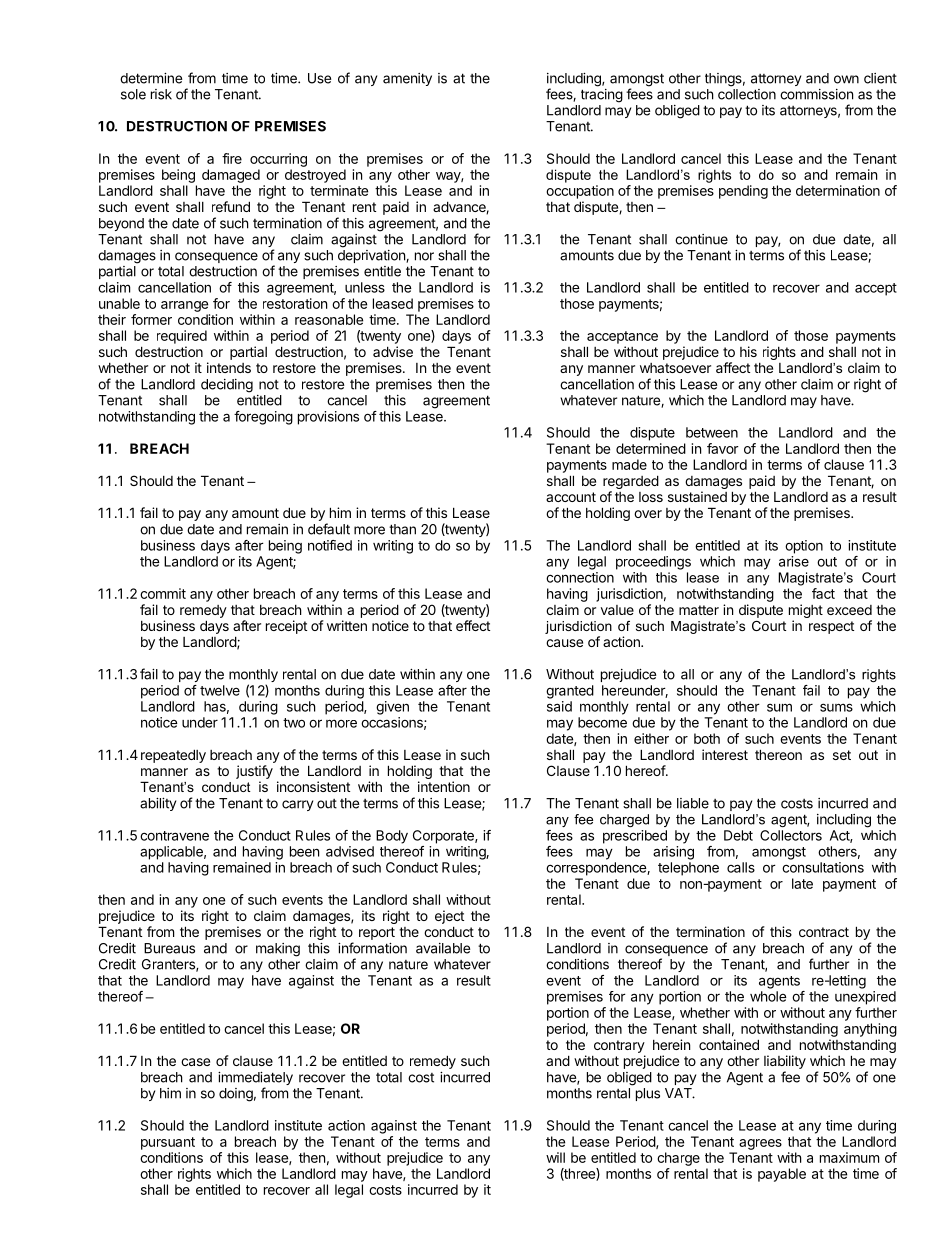  I want to click on amenity, so click(407, 79).
